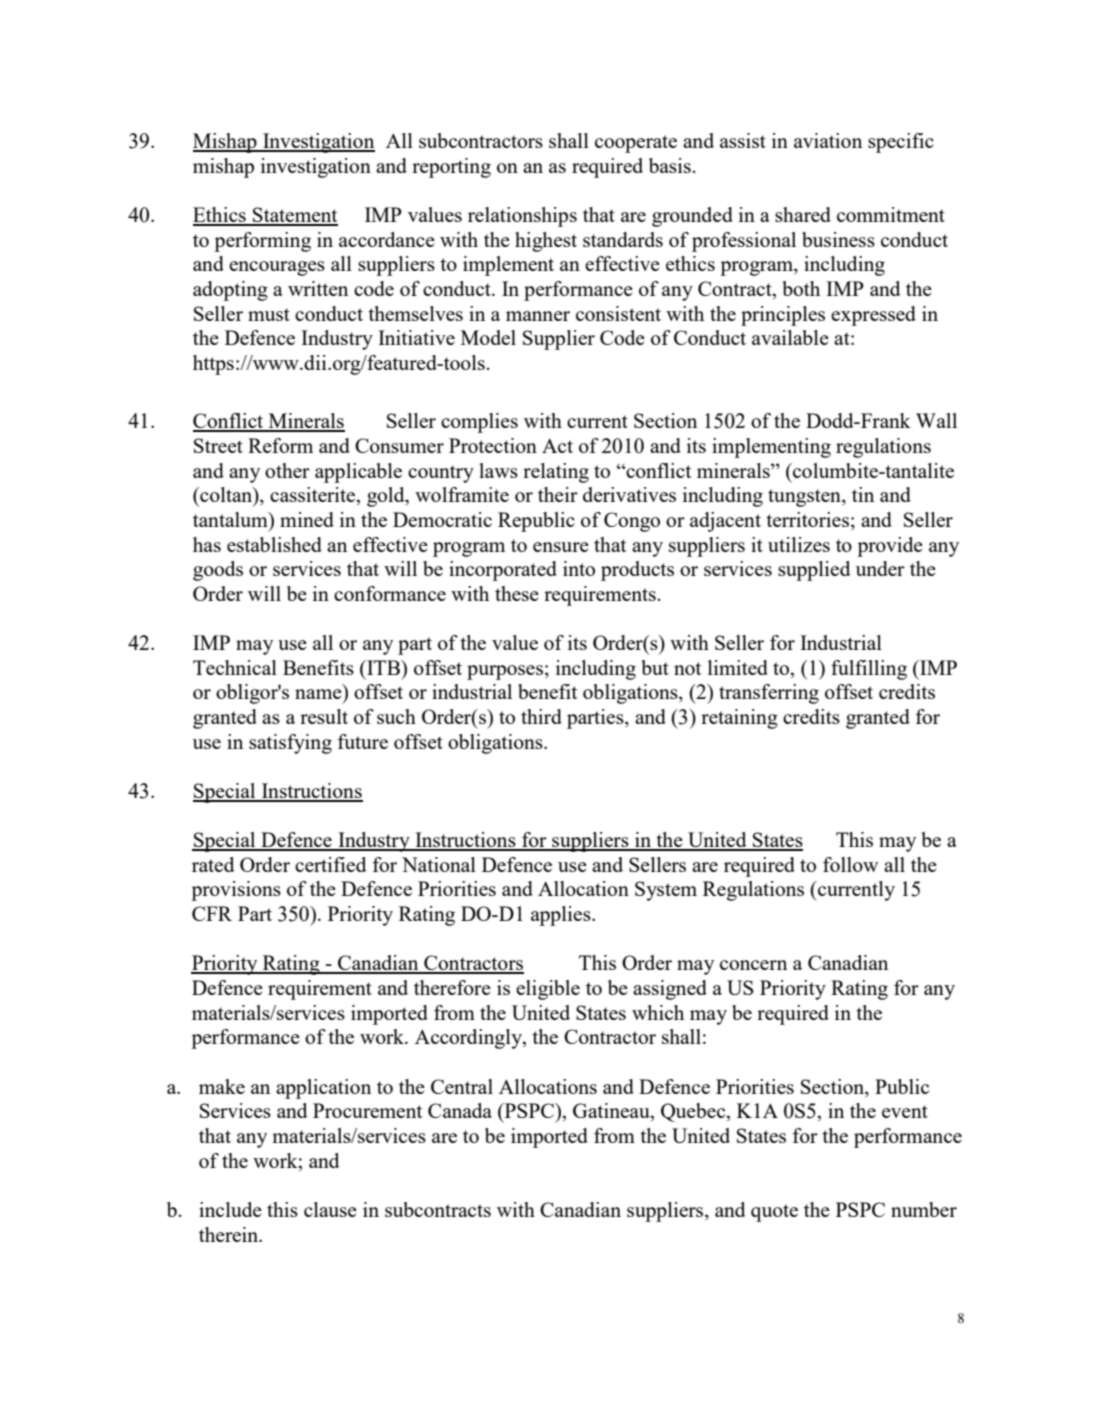 The image size is (1093, 1415). I want to click on Statement, so click(294, 216).
